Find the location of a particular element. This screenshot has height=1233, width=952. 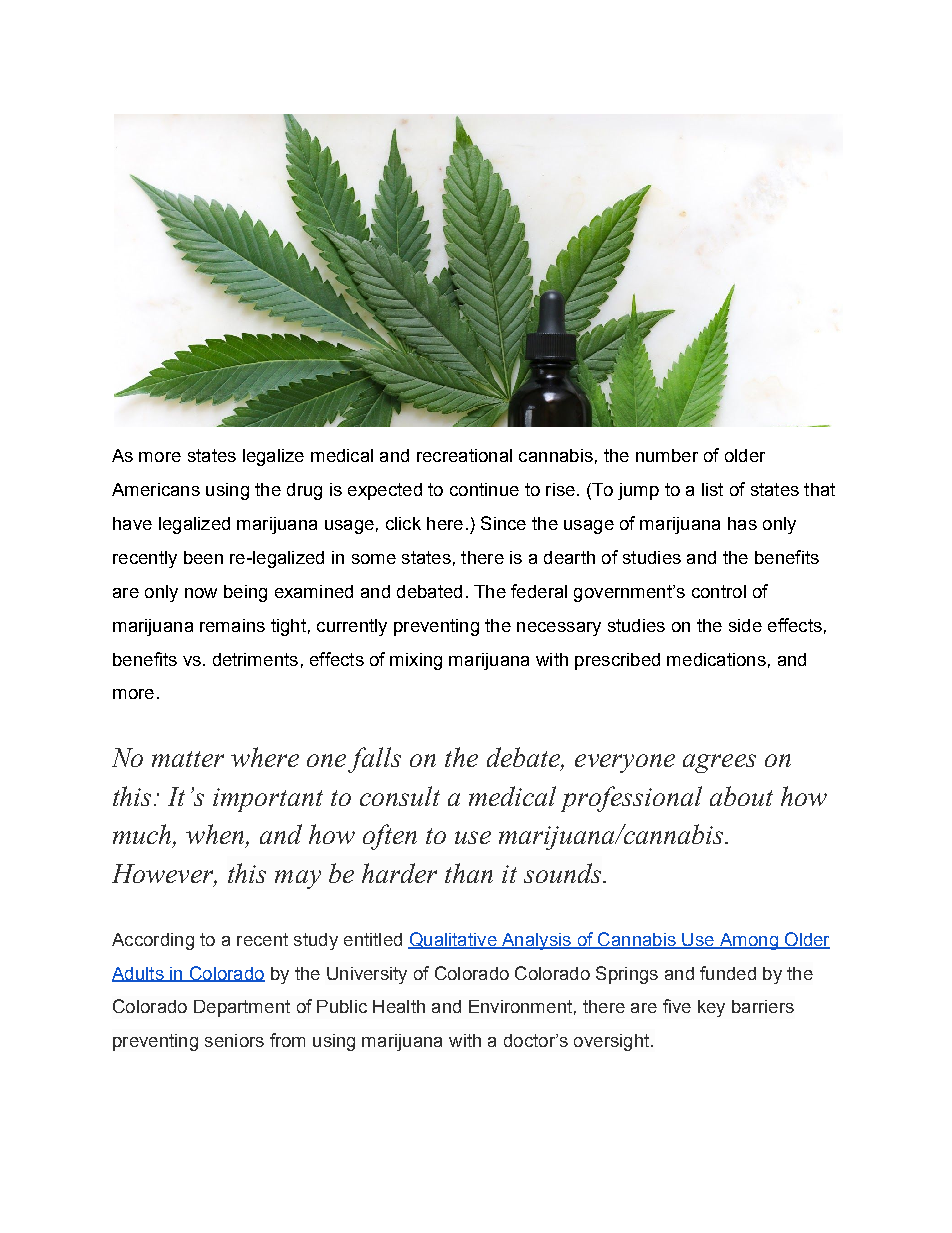

seniors is located at coordinates (234, 1040).
